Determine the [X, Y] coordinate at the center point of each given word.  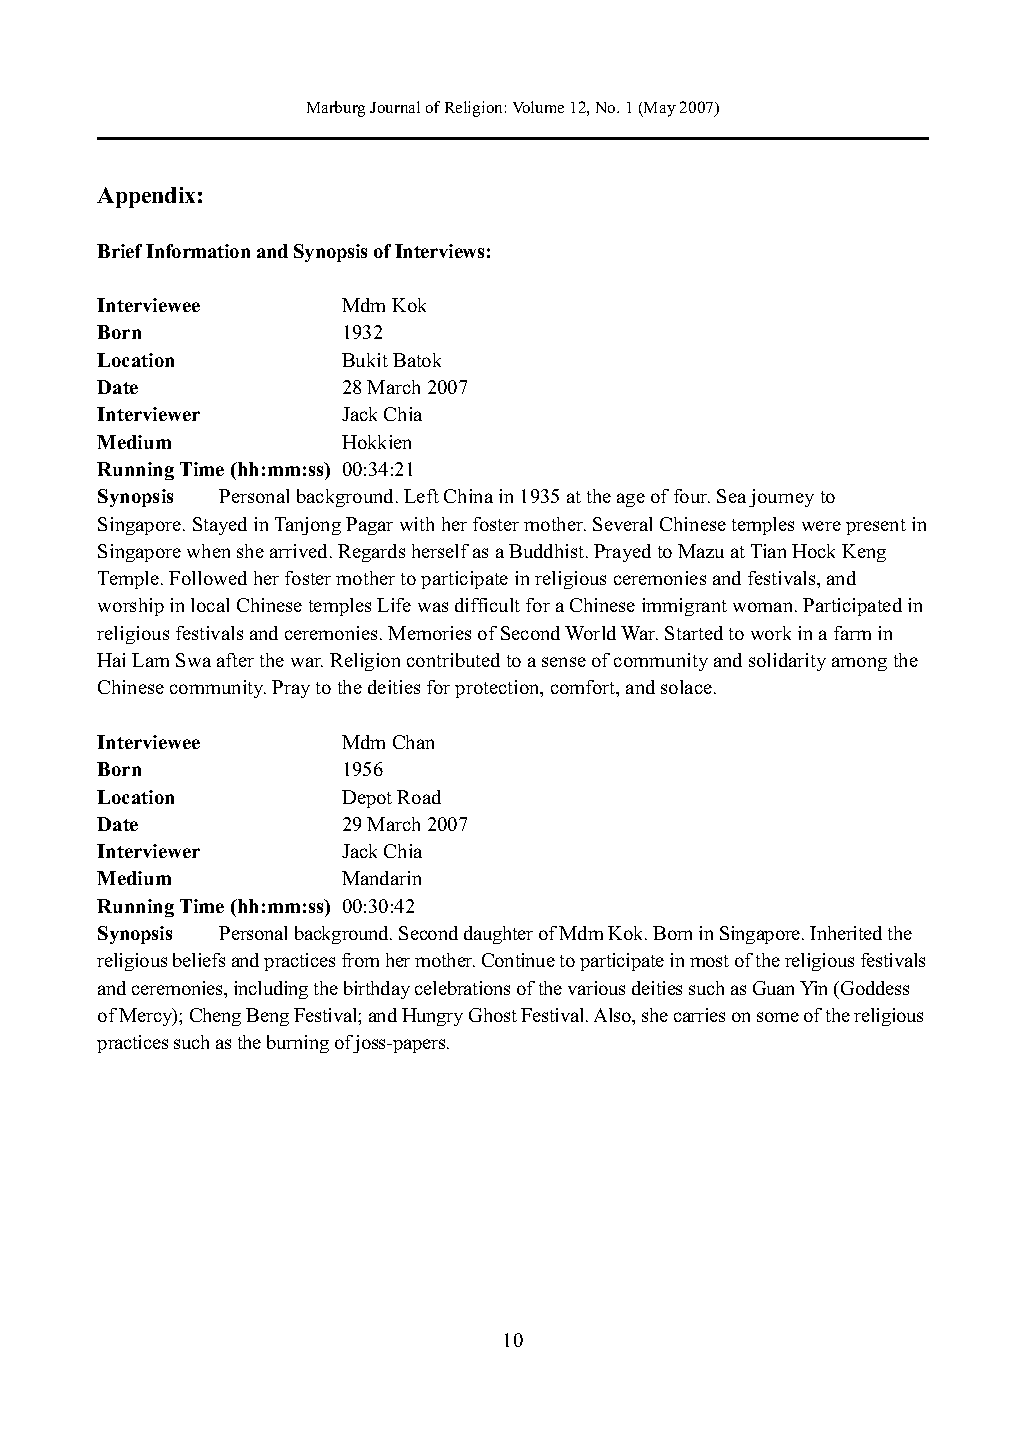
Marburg [336, 109]
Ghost [493, 1015]
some [778, 1017]
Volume [538, 107]
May [659, 109]
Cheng [215, 1017]
